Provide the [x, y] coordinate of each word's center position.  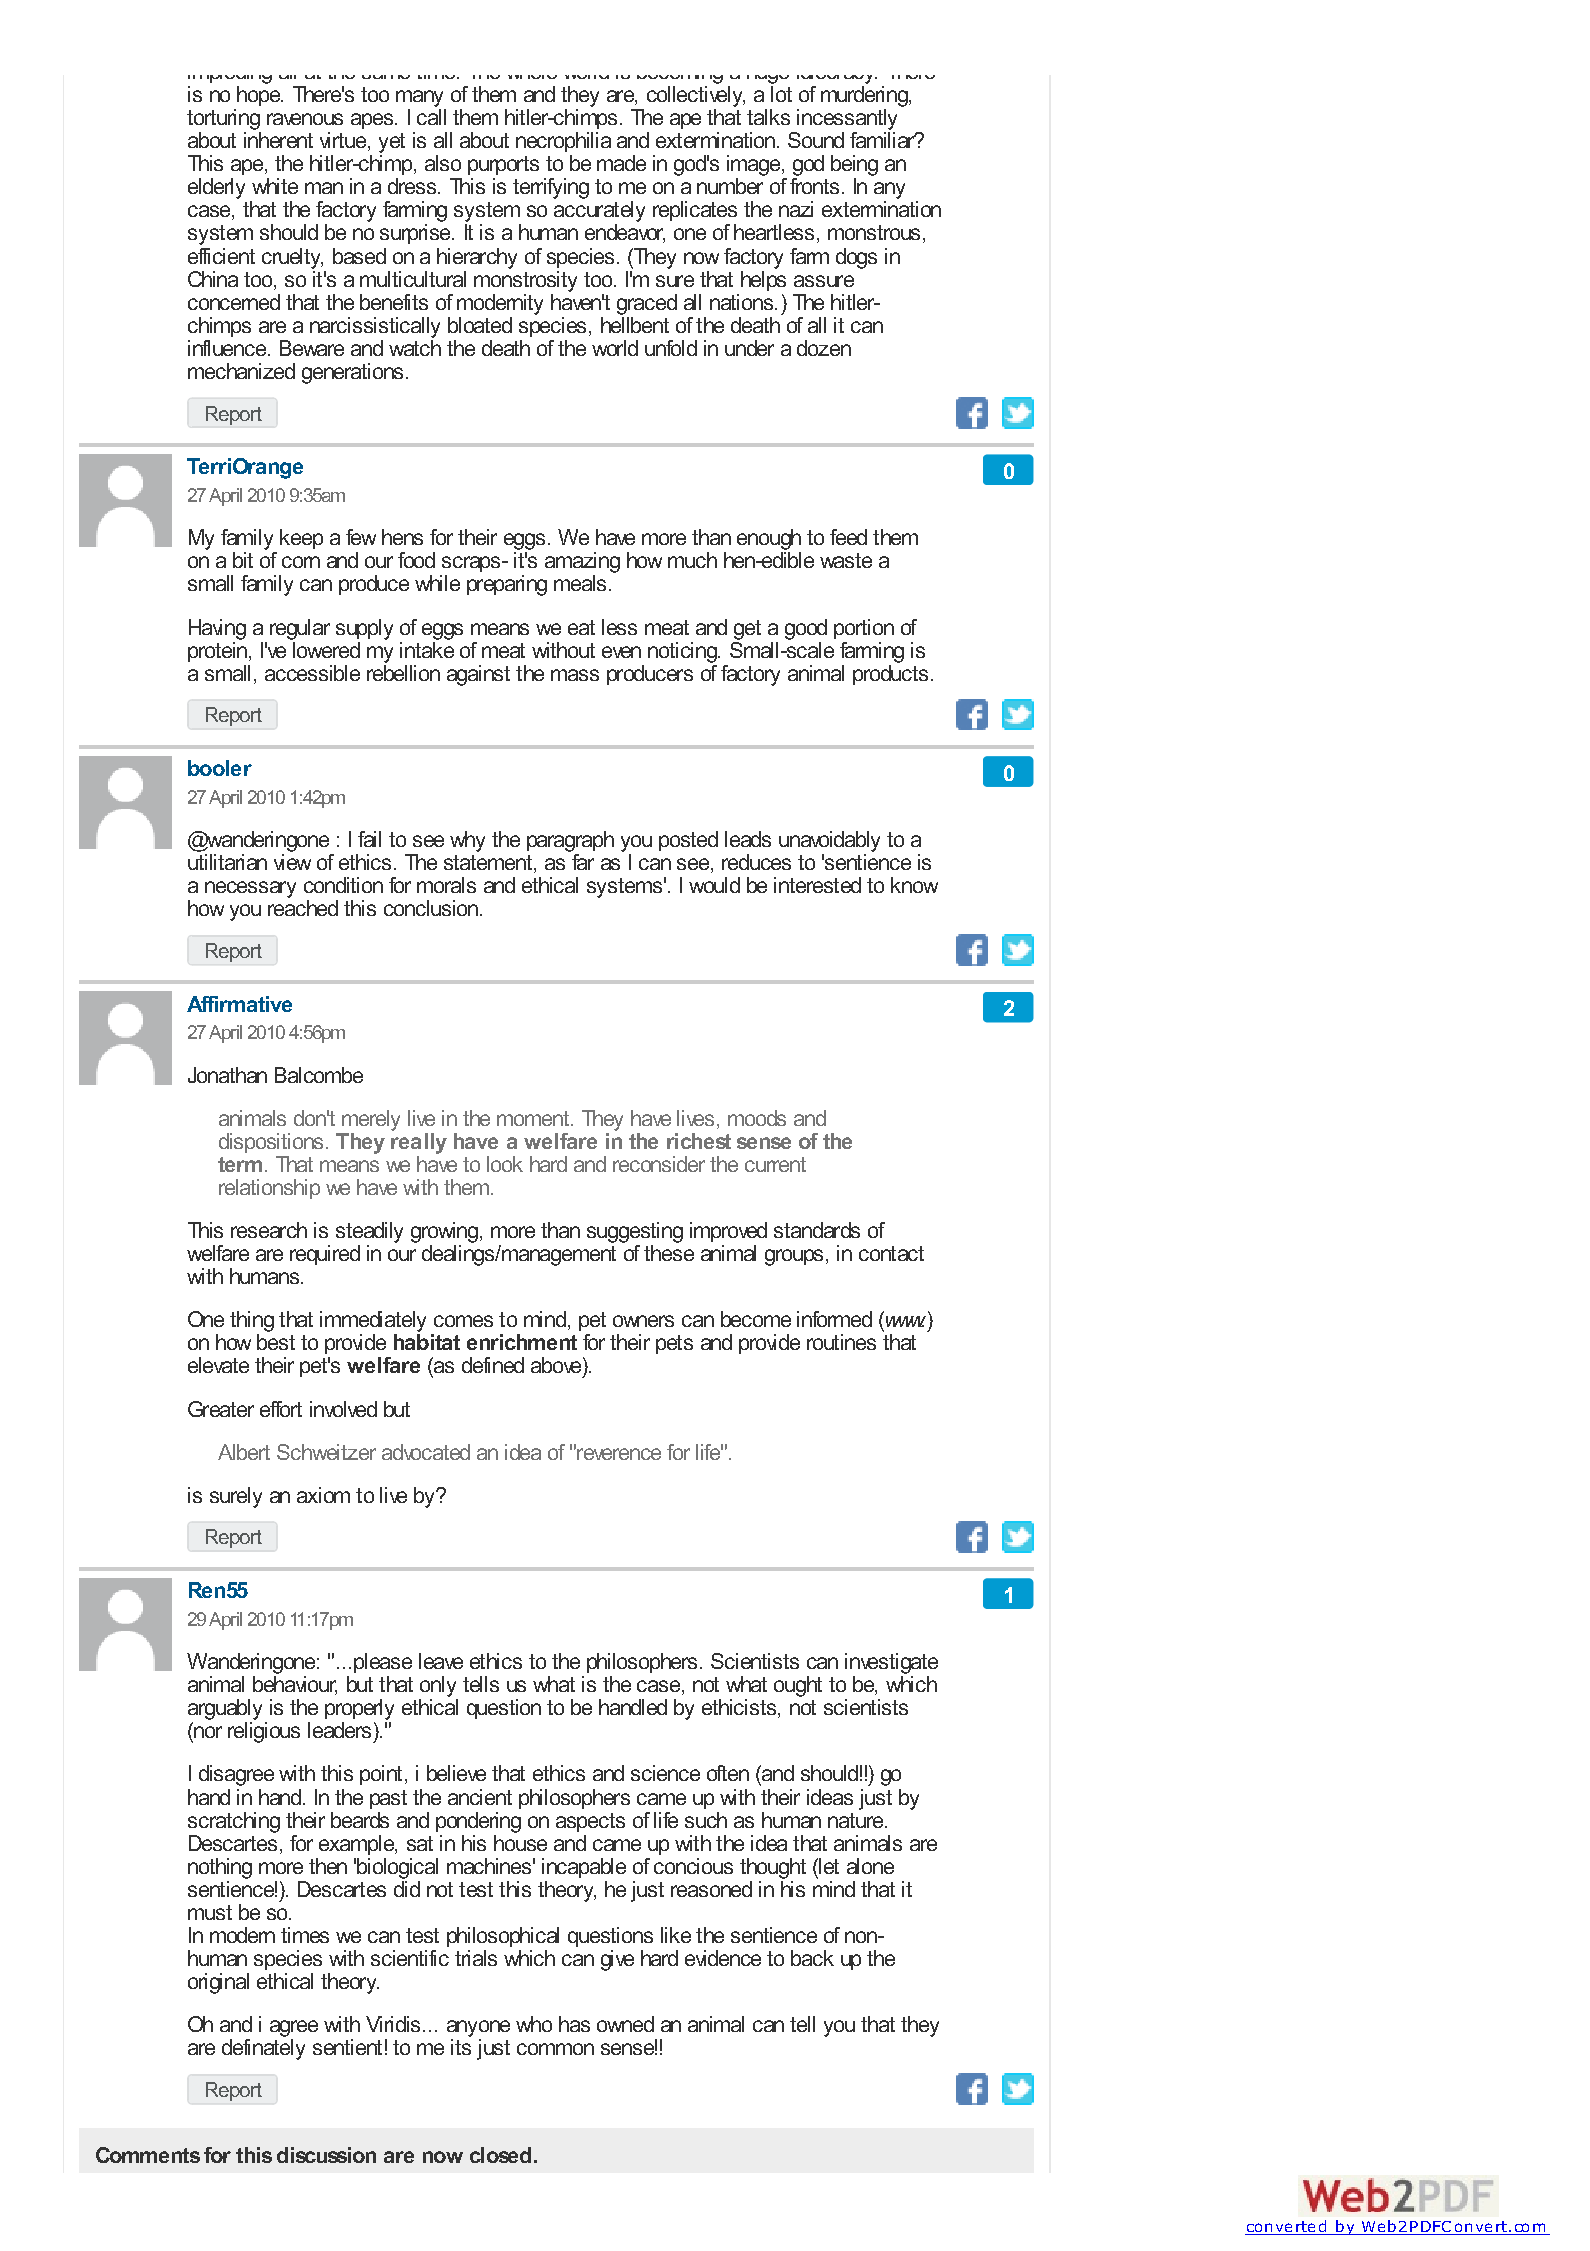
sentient [347, 2047]
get [747, 630]
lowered [325, 648]
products [890, 673]
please [383, 1663]
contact [891, 1253]
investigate [891, 1663]
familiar [883, 138]
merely [371, 1120]
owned [625, 2024]
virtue [344, 141]
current [775, 1164]
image [755, 165]
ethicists [739, 1707]
